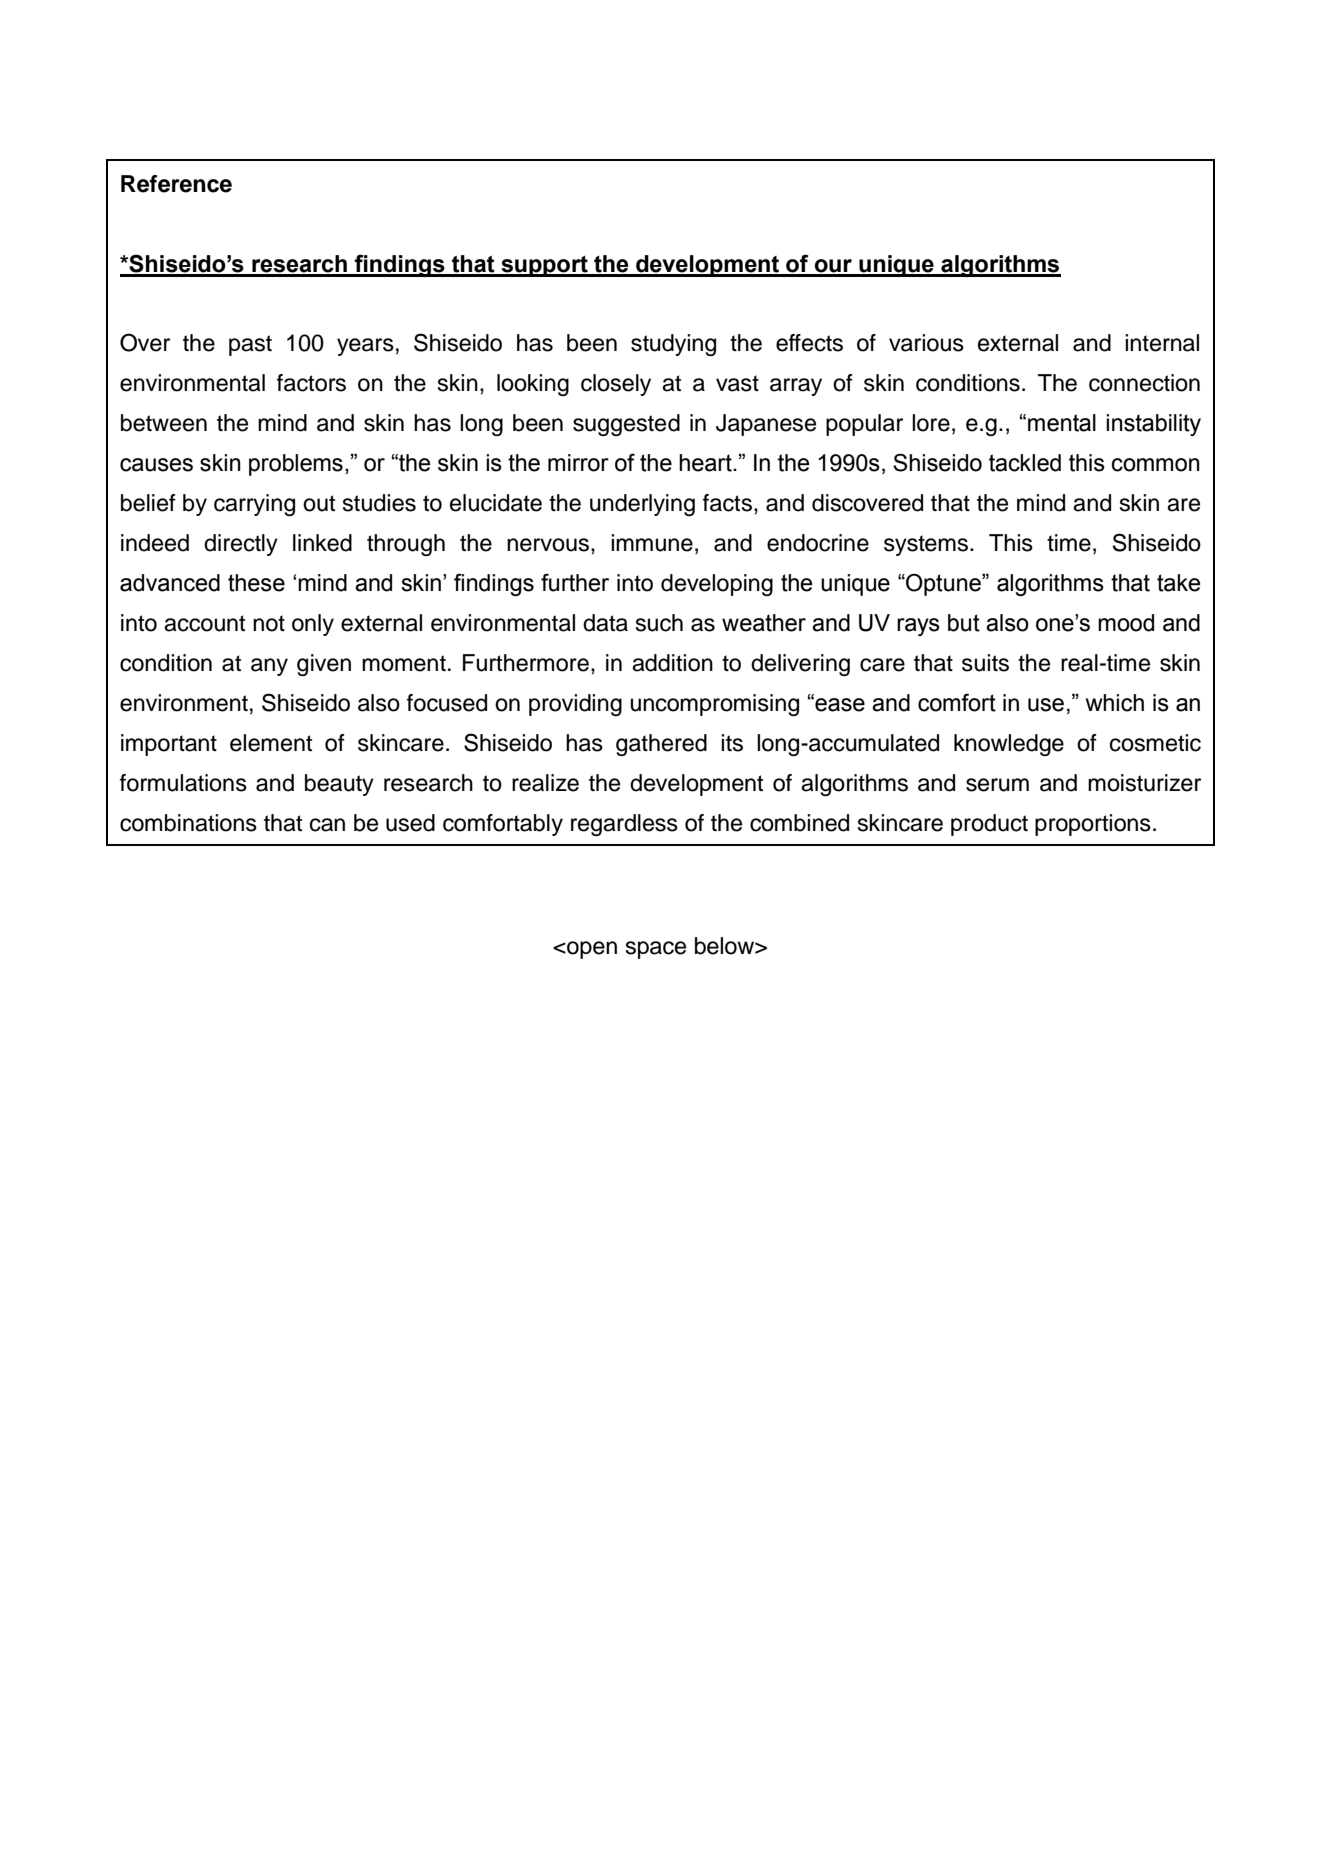 Image resolution: width=1321 pixels, height=1868 pixels. I want to click on support, so click(544, 266).
